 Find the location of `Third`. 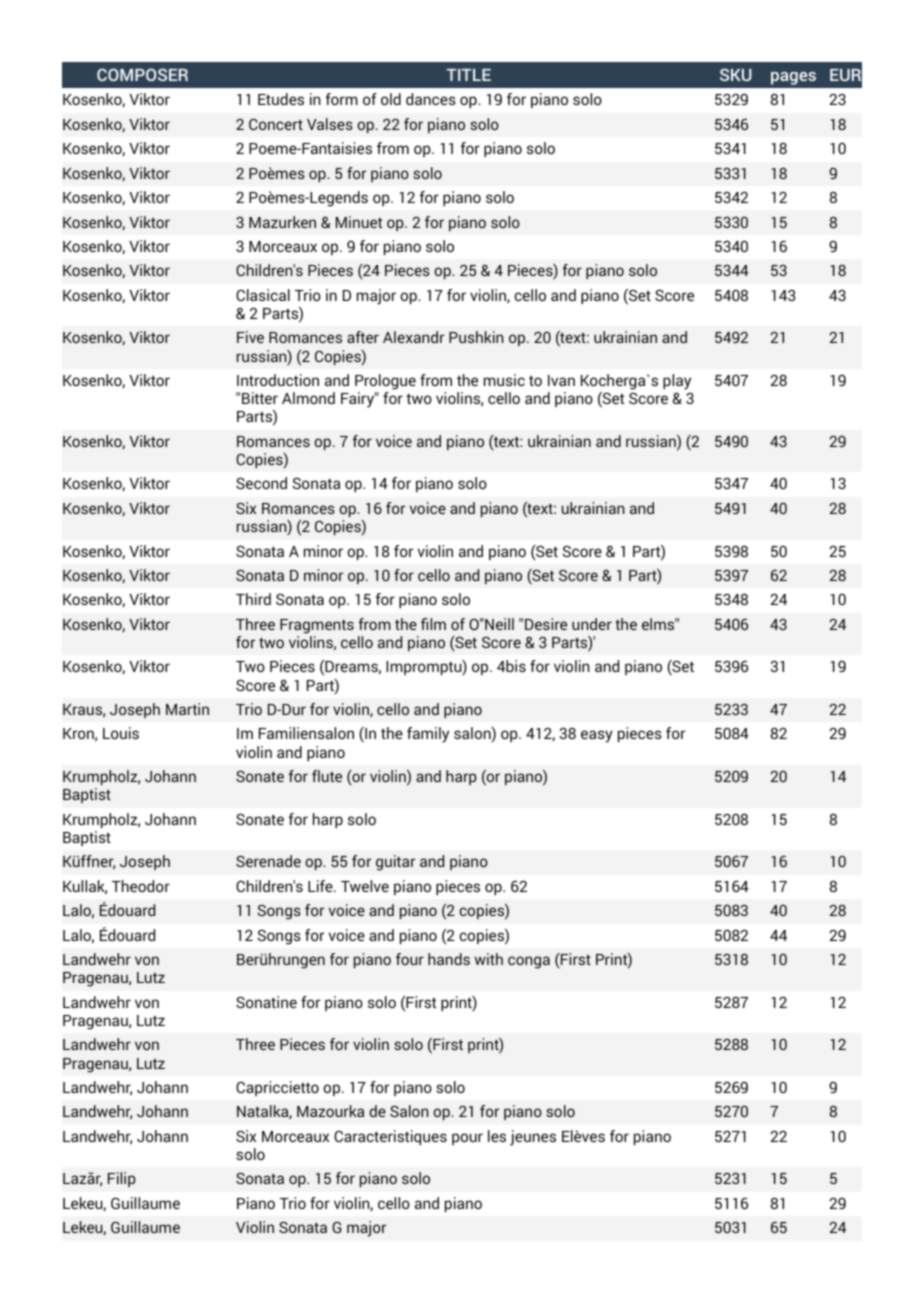

Third is located at coordinates (253, 599).
